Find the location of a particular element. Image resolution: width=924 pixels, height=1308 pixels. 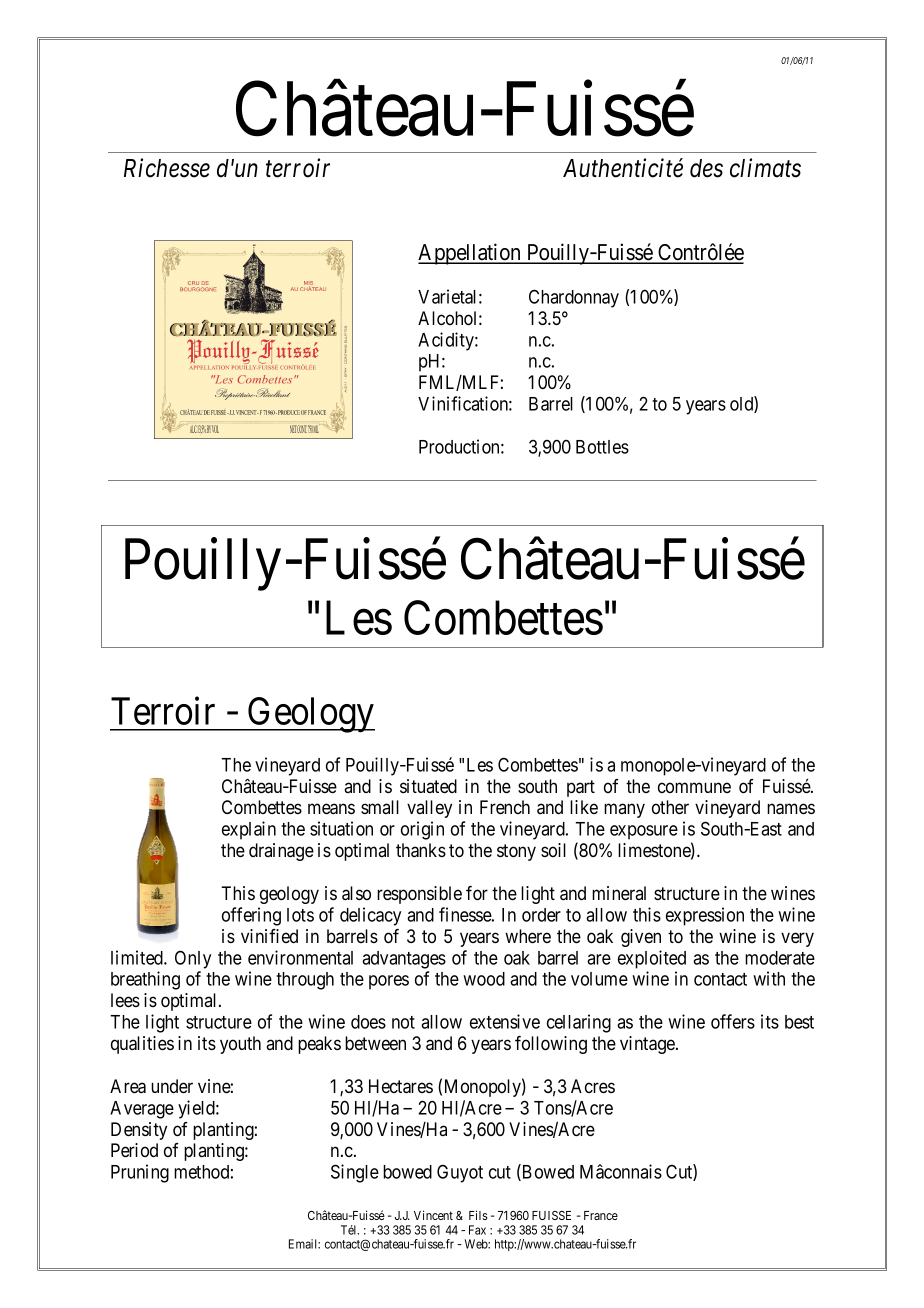

valley is located at coordinates (429, 809).
